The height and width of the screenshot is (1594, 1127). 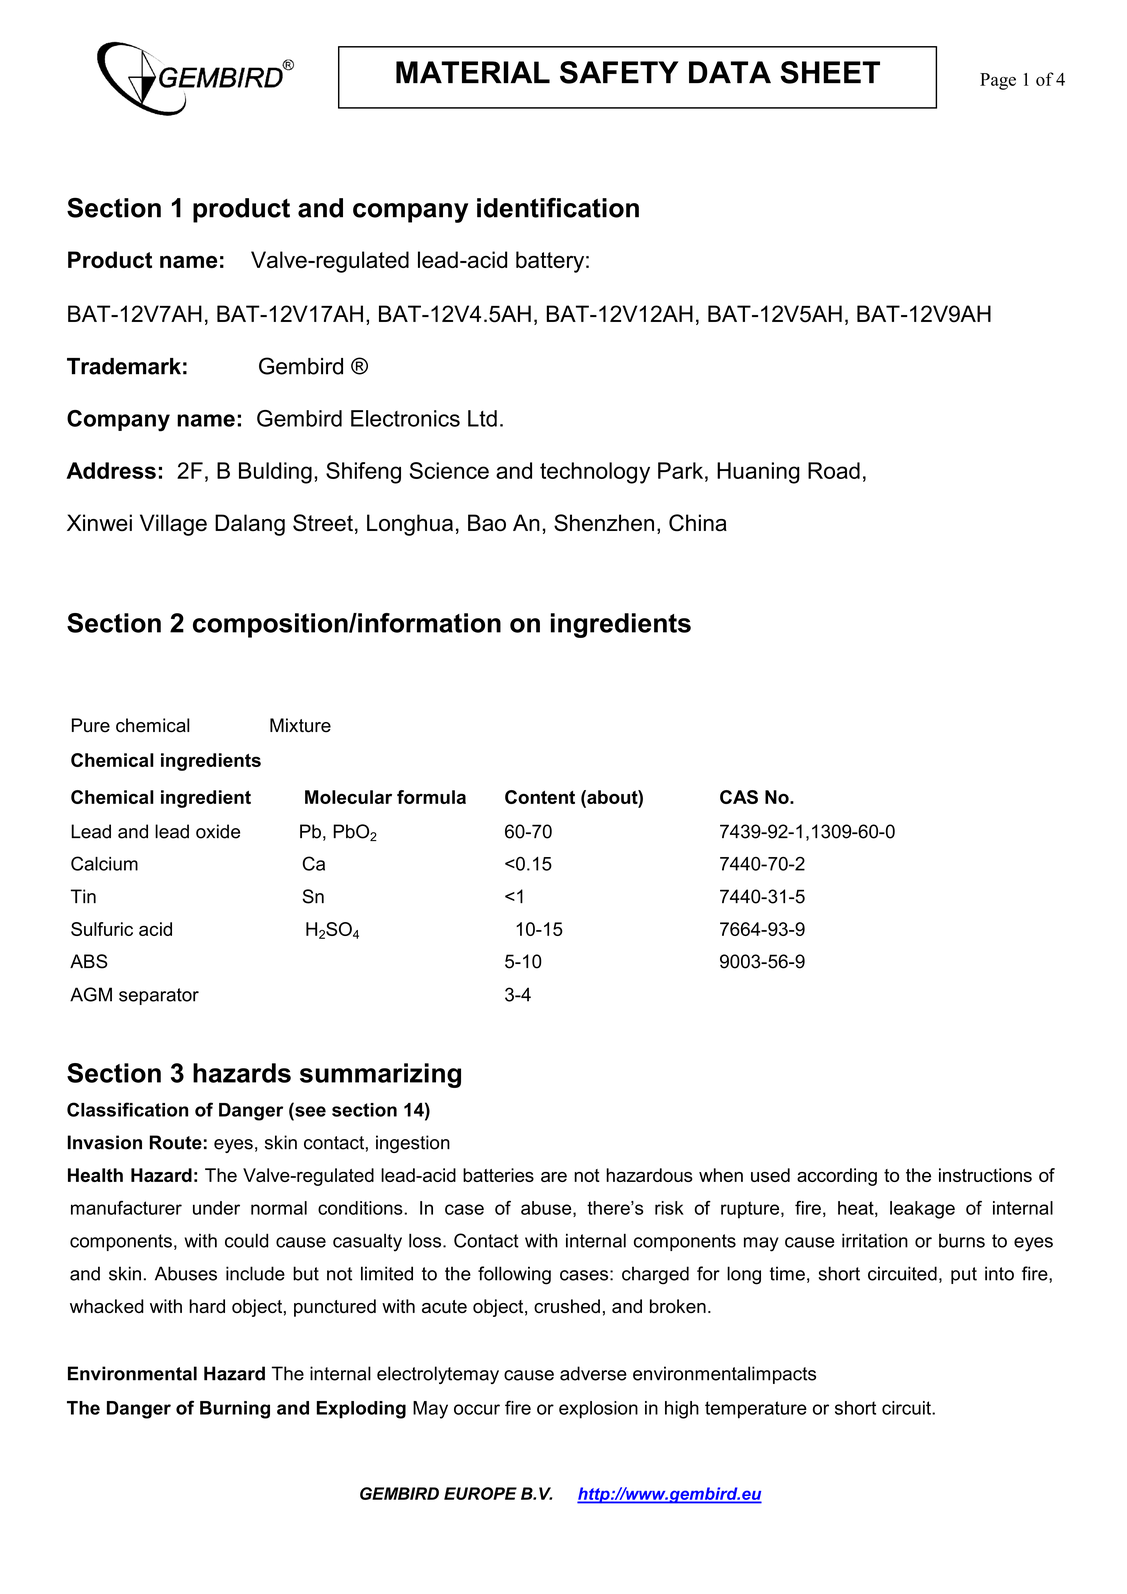 I want to click on Road, so click(x=834, y=470).
